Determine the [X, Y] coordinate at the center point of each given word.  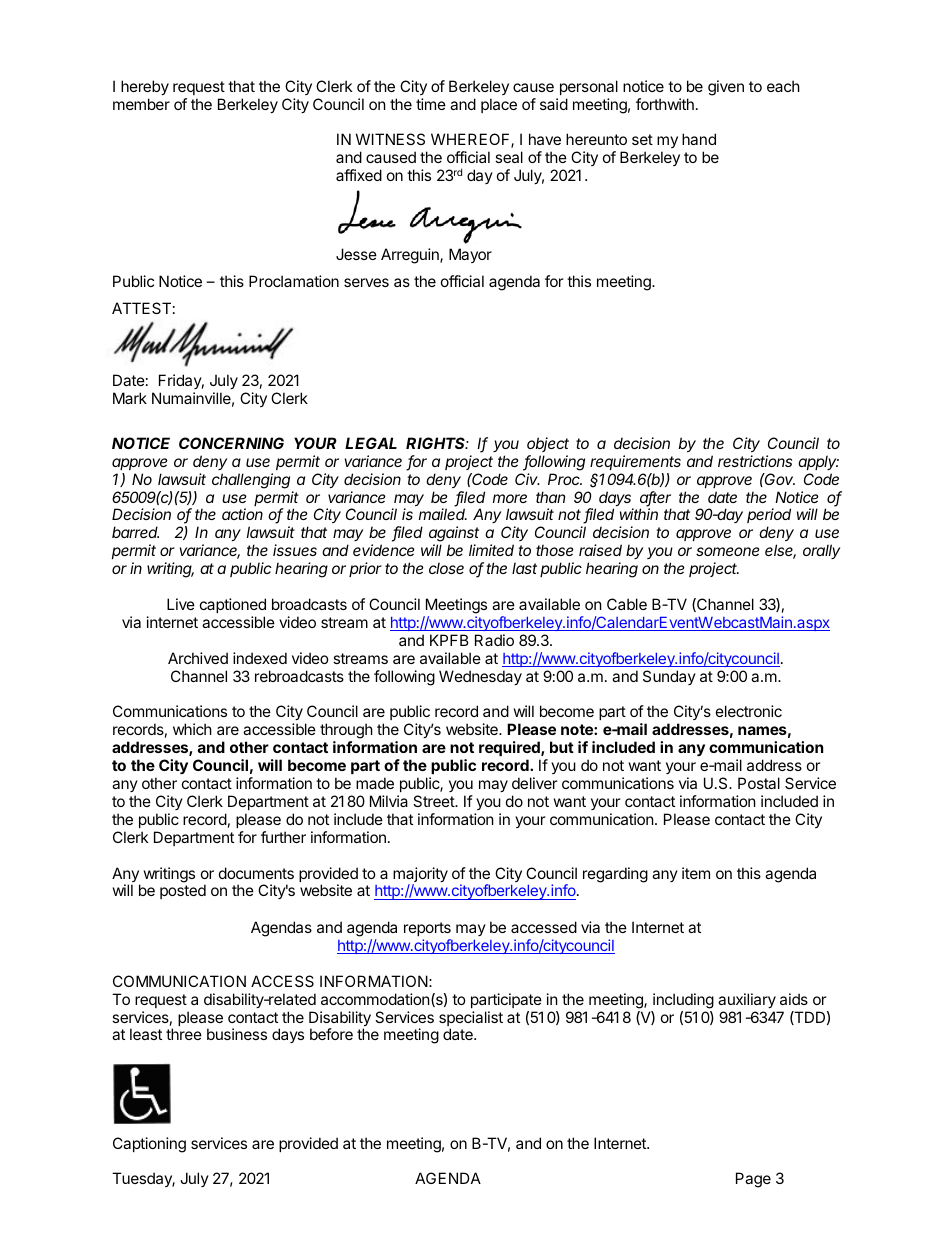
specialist [471, 1020]
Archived [198, 658]
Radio [494, 640]
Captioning [149, 1145]
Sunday [669, 677]
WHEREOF [471, 140]
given [726, 88]
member [141, 104]
